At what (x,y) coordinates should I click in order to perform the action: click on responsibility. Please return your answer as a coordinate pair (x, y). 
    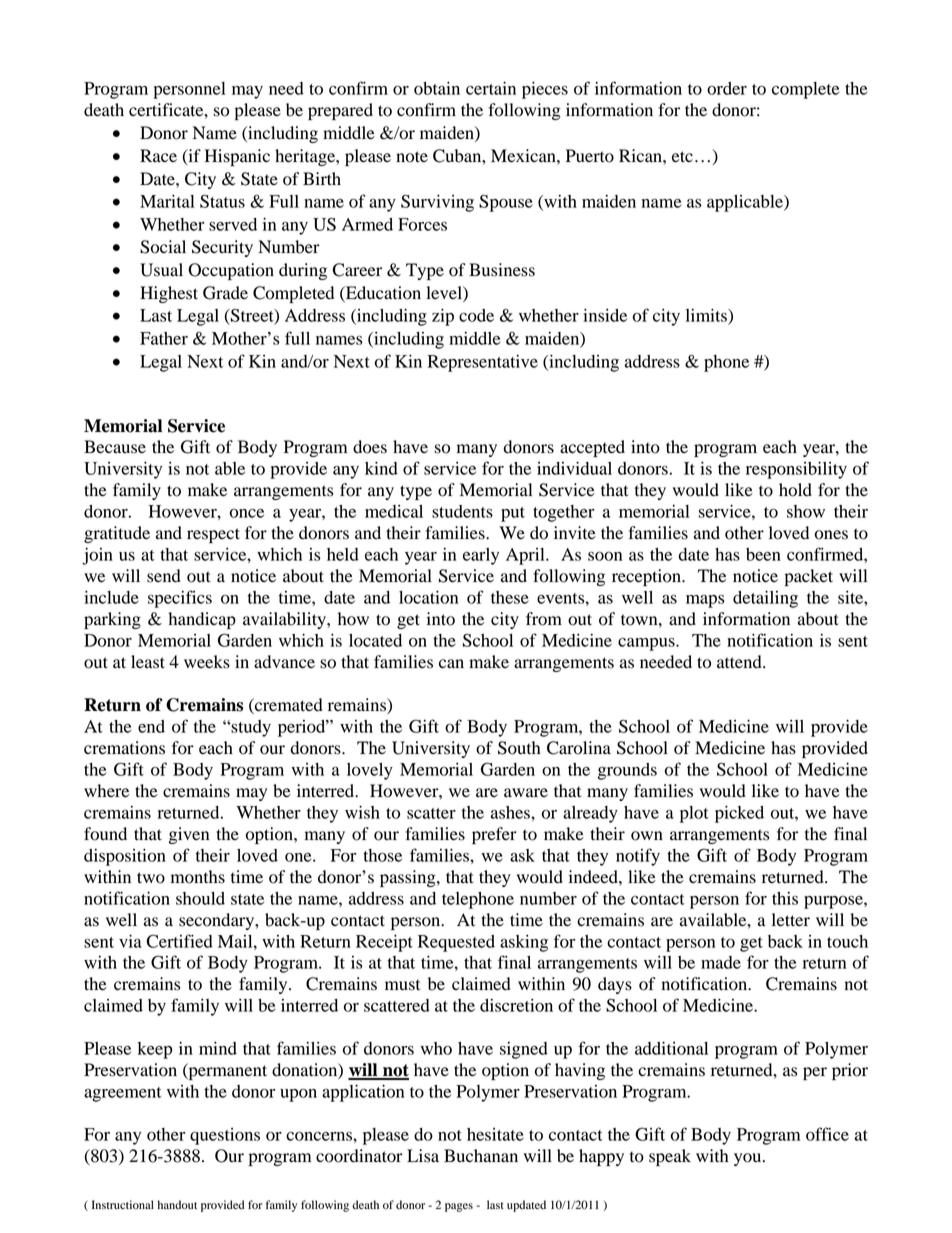
    Looking at the image, I should click on (796, 470).
